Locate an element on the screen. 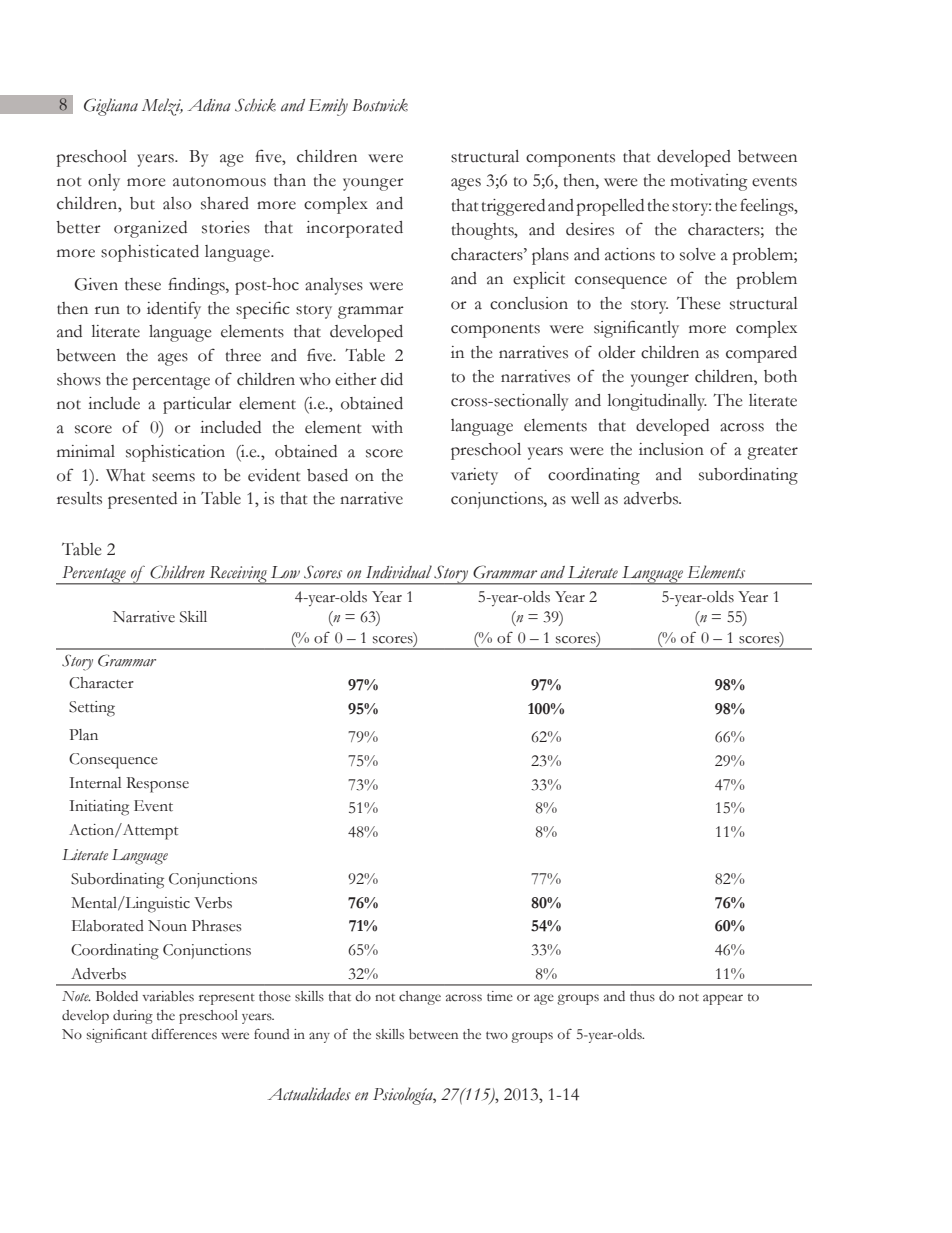 This screenshot has height=1233, width=952. Phrases is located at coordinates (217, 926).
